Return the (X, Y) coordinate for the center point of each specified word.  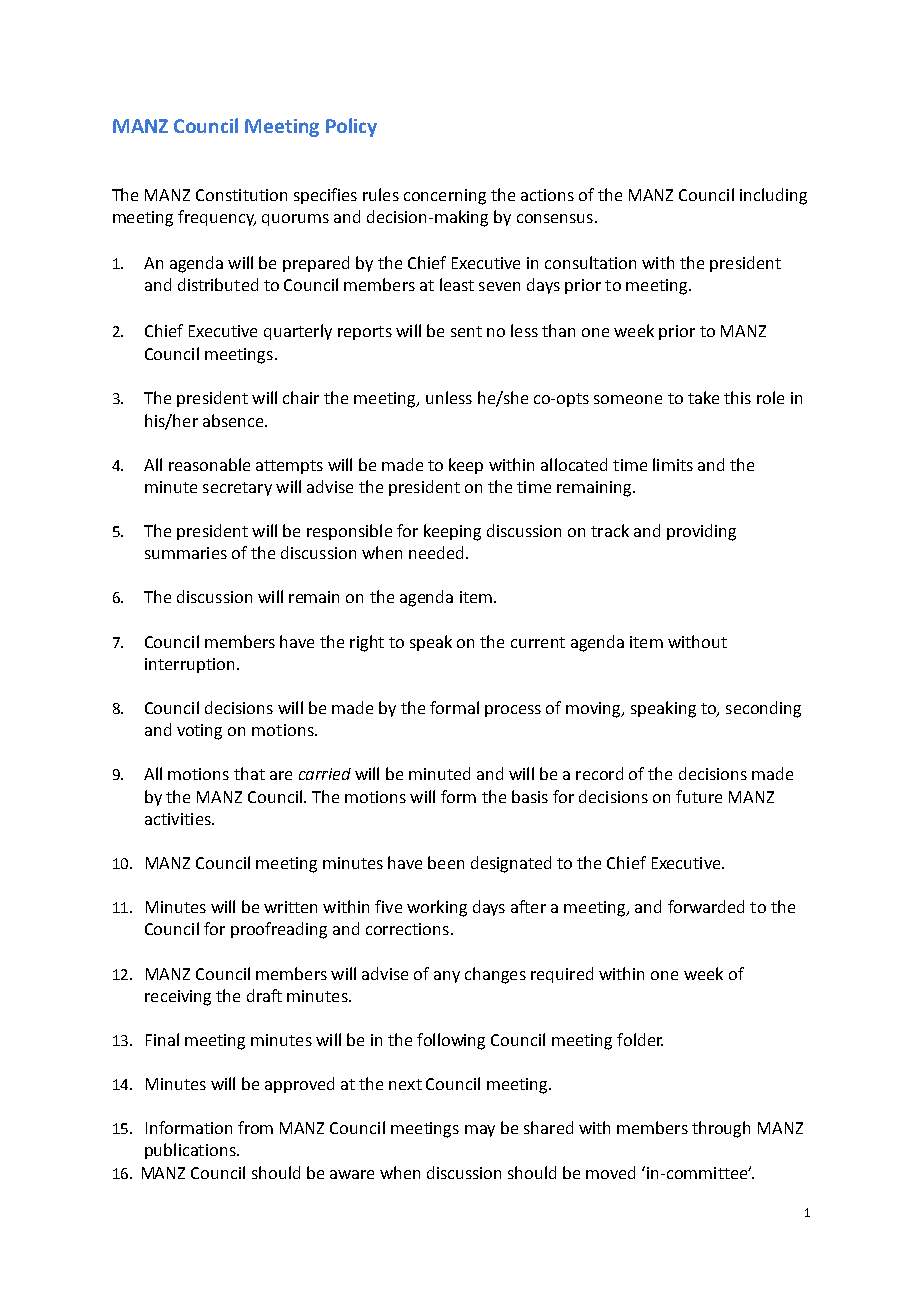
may (480, 1131)
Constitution (241, 195)
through (721, 1129)
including (773, 196)
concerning (445, 197)
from (255, 1127)
